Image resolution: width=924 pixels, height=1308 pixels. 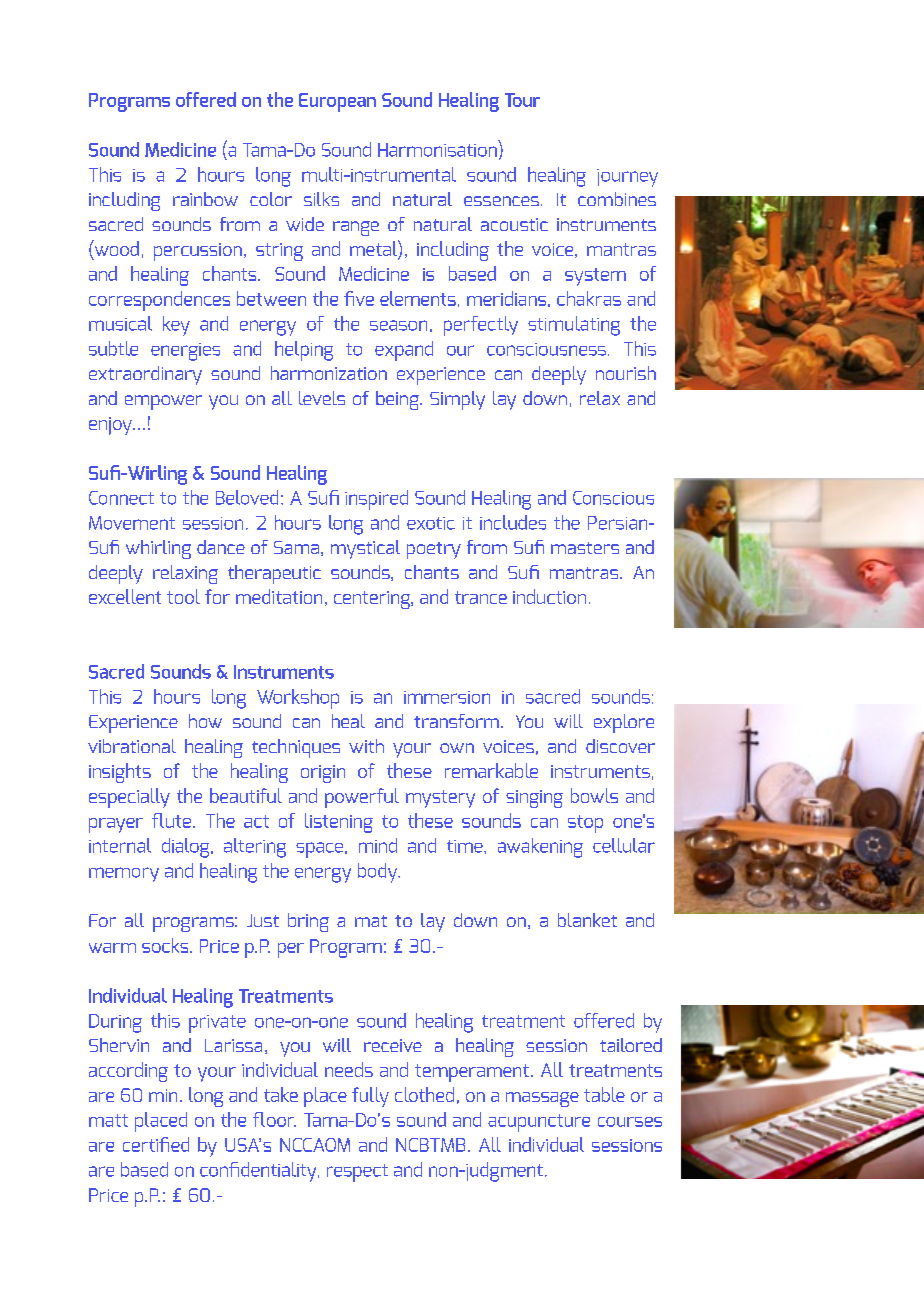 I want to click on dialog, so click(x=187, y=848).
